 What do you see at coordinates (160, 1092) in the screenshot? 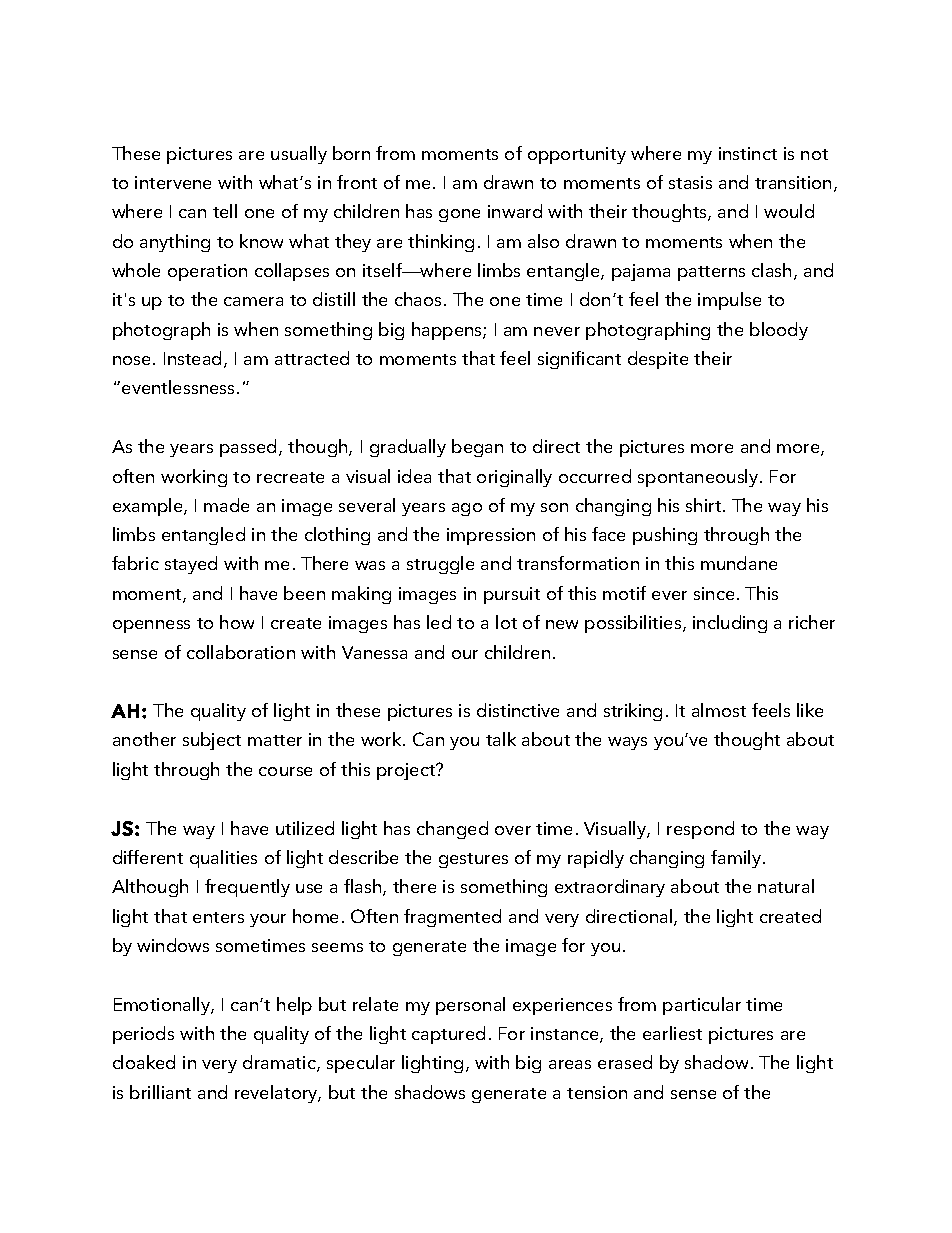
I see `brilliant` at bounding box center [160, 1092].
